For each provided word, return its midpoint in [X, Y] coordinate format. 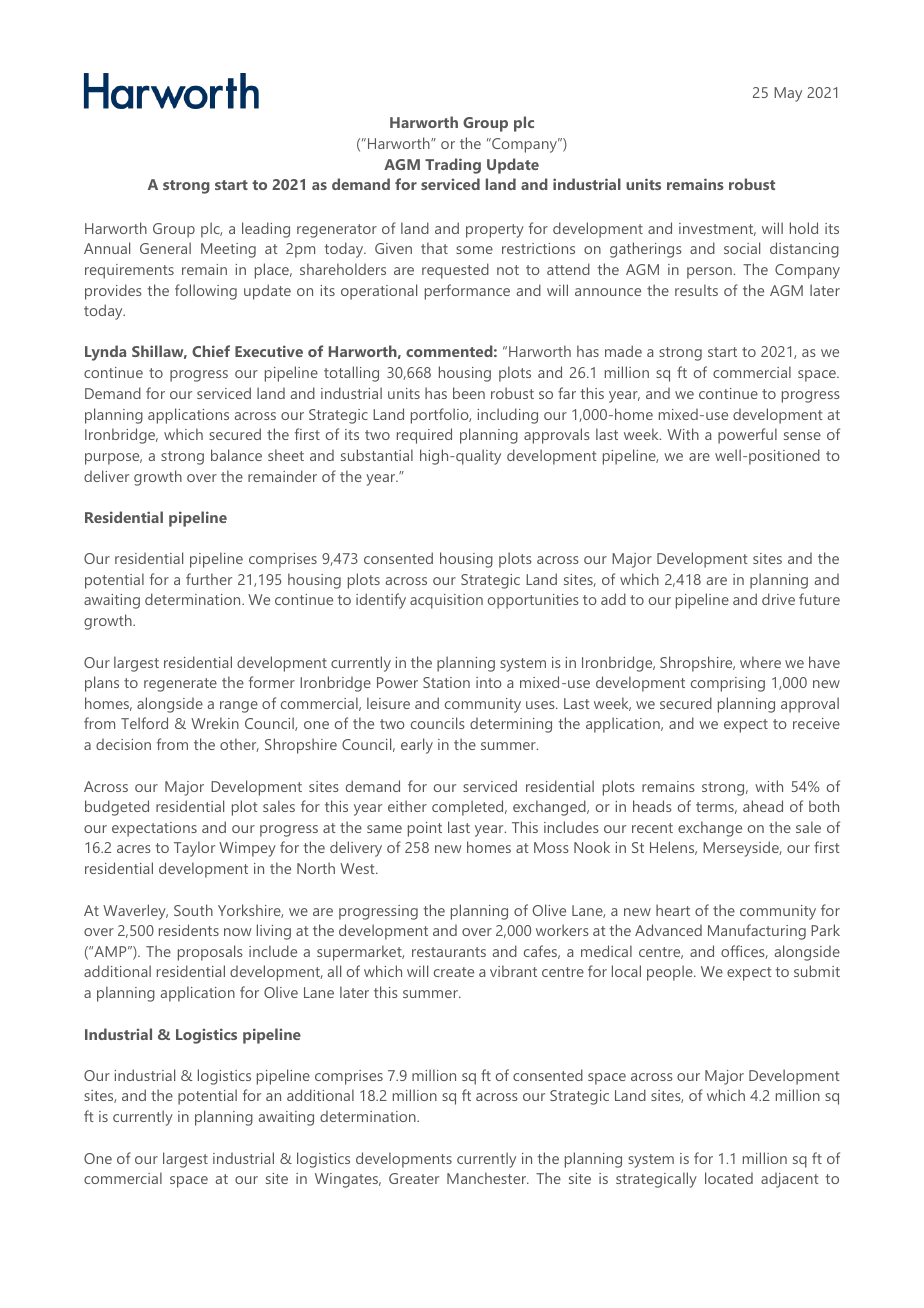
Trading [453, 166]
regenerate [180, 685]
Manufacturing [757, 932]
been [469, 393]
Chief [211, 351]
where [760, 662]
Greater [414, 1178]
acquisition [446, 601]
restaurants [449, 952]
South [193, 910]
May [788, 94]
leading [266, 230]
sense [802, 436]
